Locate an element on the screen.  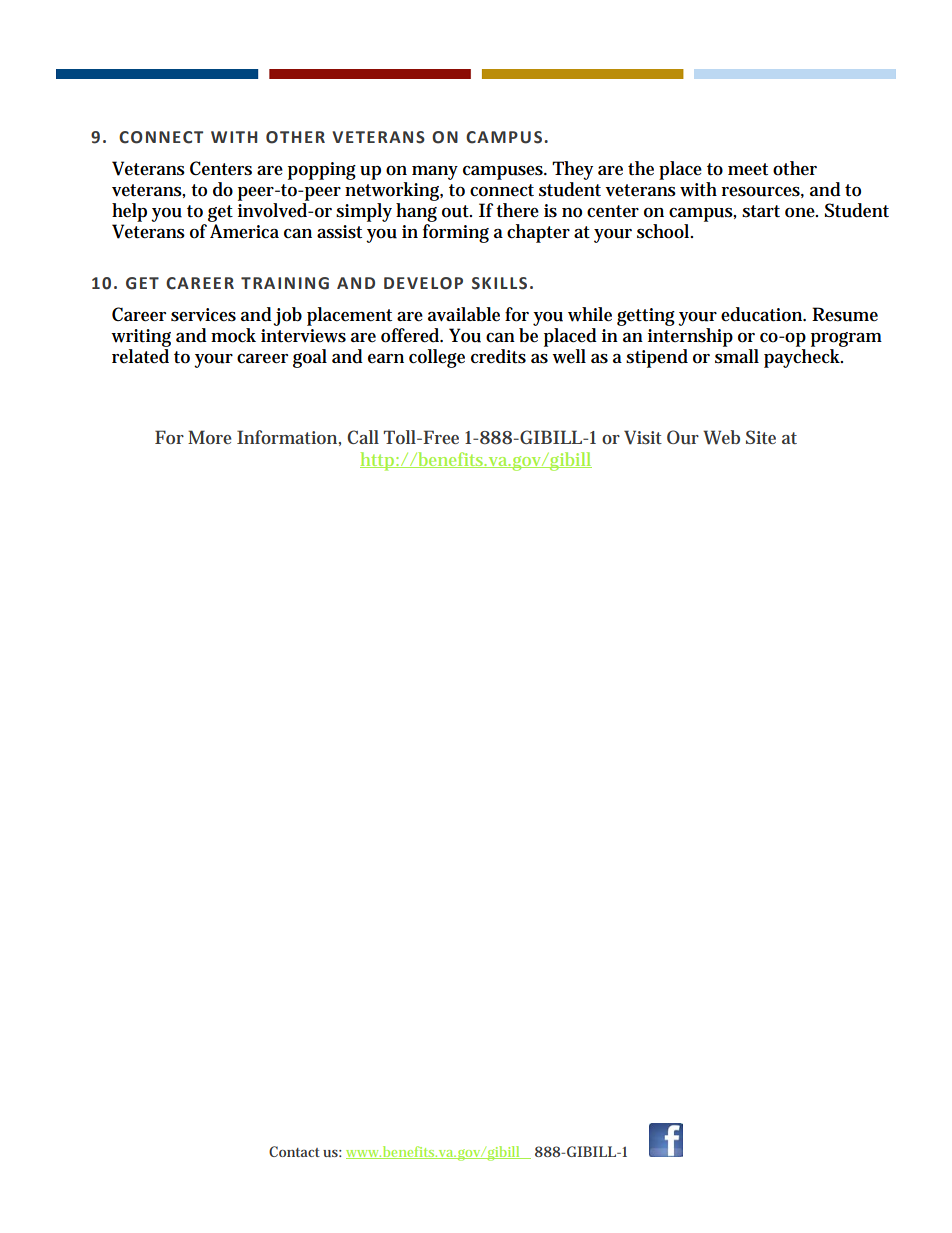
More is located at coordinates (210, 437).
